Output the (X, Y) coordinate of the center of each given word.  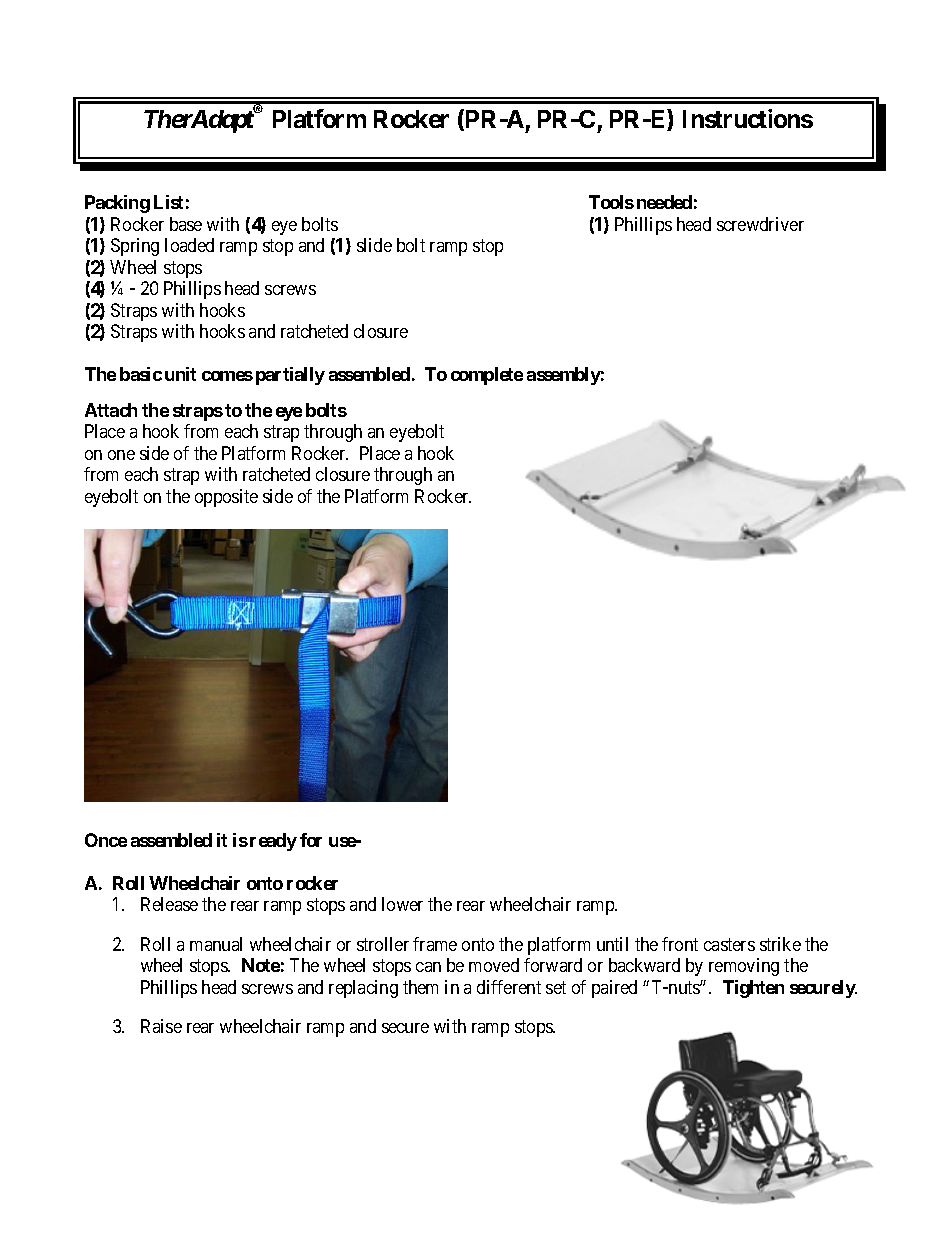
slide (374, 245)
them (420, 987)
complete (487, 376)
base (186, 224)
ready (273, 842)
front (680, 944)
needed (664, 202)
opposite (226, 498)
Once (106, 840)
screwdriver (760, 224)
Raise (161, 1026)
